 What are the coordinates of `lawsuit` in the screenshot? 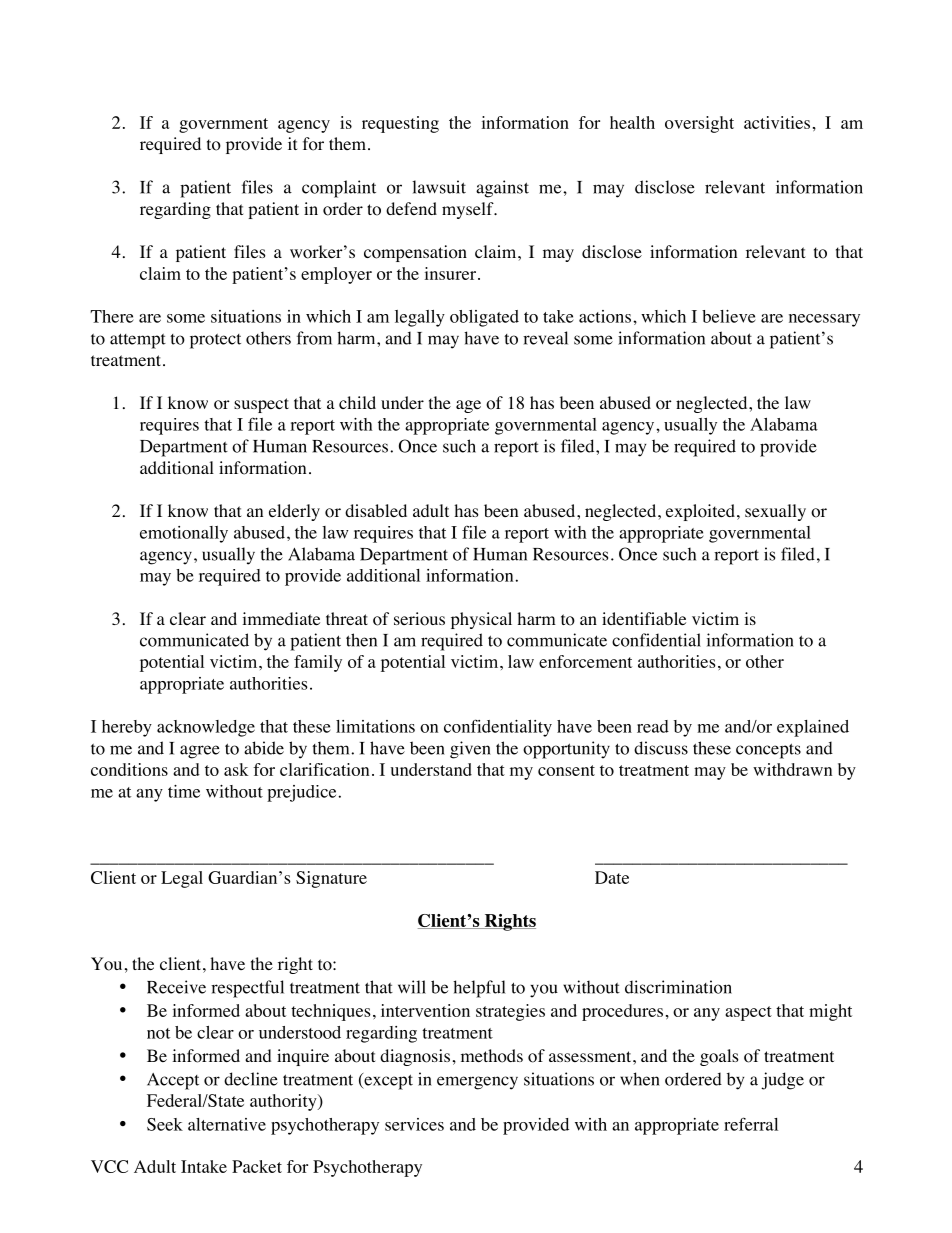 It's located at (439, 187).
